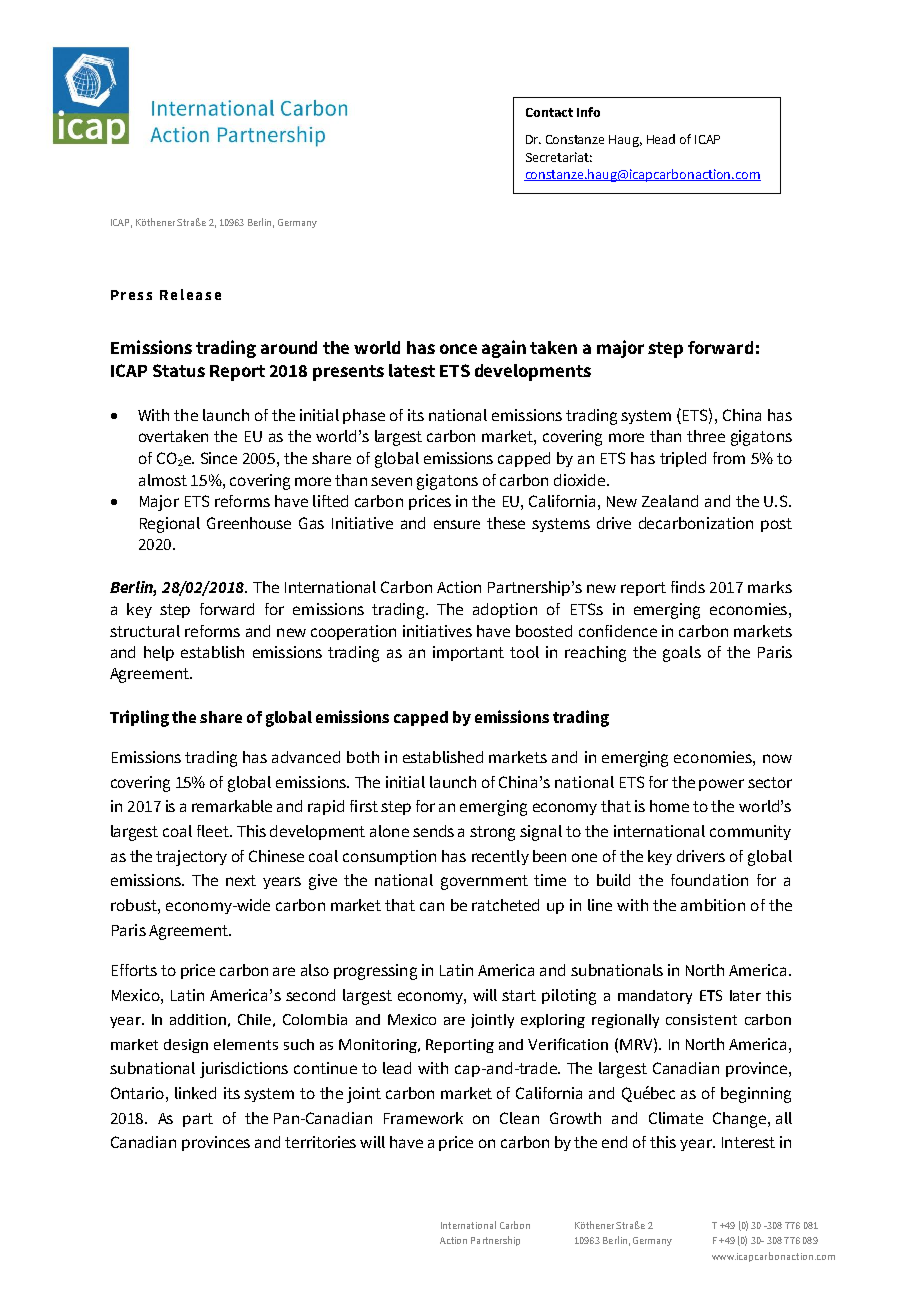 Image resolution: width=924 pixels, height=1308 pixels. What do you see at coordinates (423, 1118) in the screenshot?
I see `Framework` at bounding box center [423, 1118].
